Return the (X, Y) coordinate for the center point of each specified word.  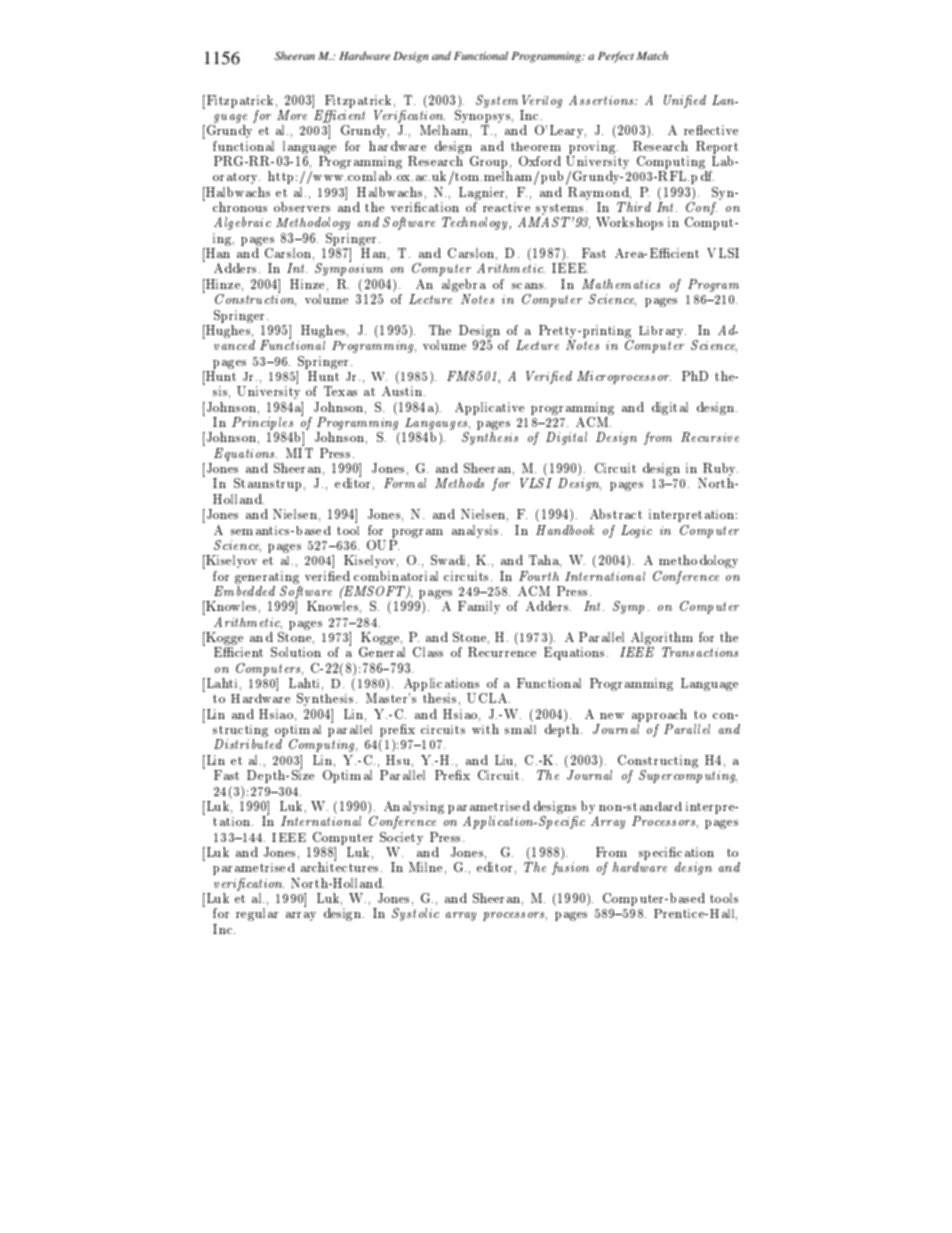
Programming (547, 57)
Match (652, 55)
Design (411, 57)
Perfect (616, 57)
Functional (481, 55)
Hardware (365, 55)
